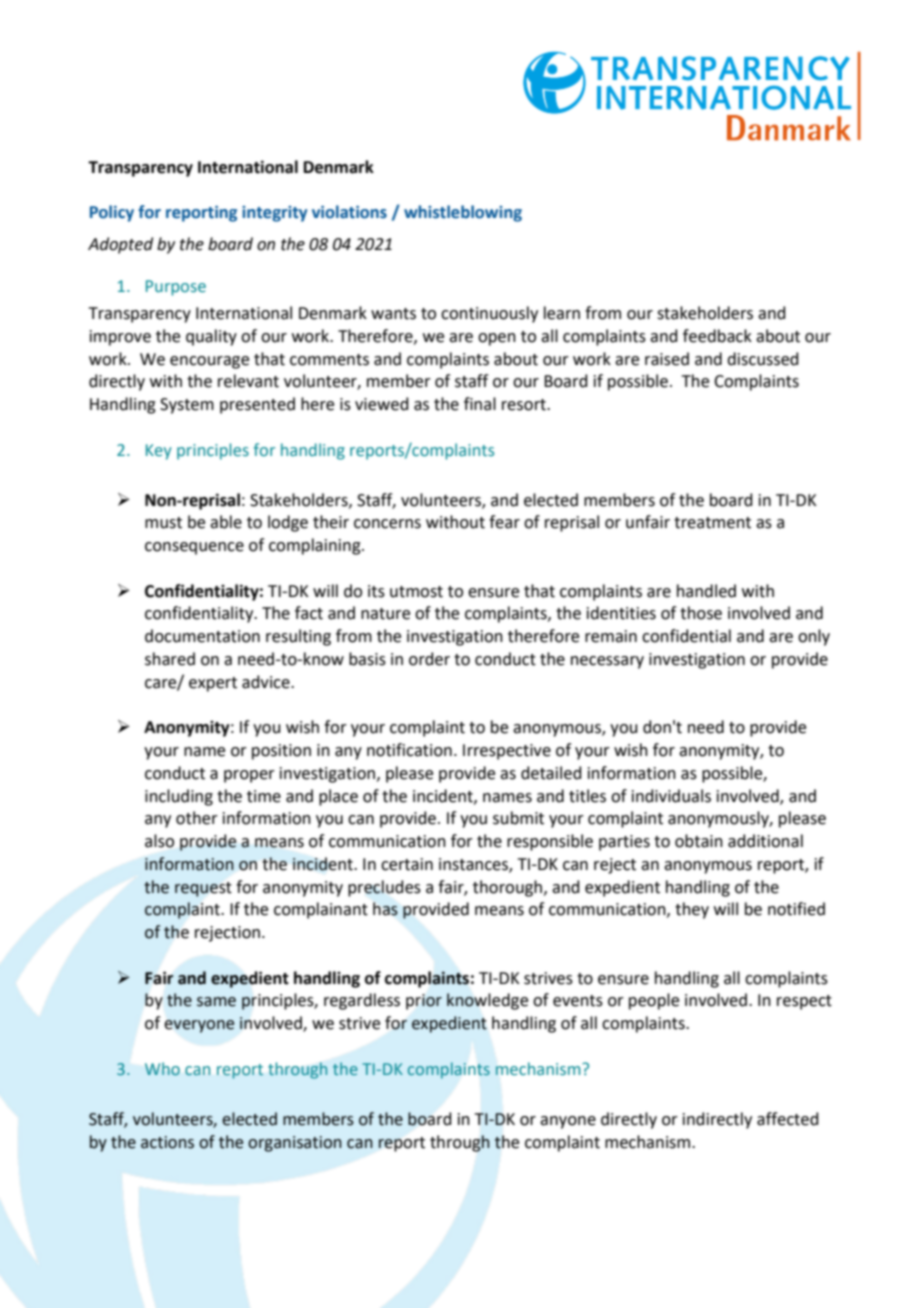  Describe the element at coordinates (507, 888) in the page. I see `thorough` at that location.
